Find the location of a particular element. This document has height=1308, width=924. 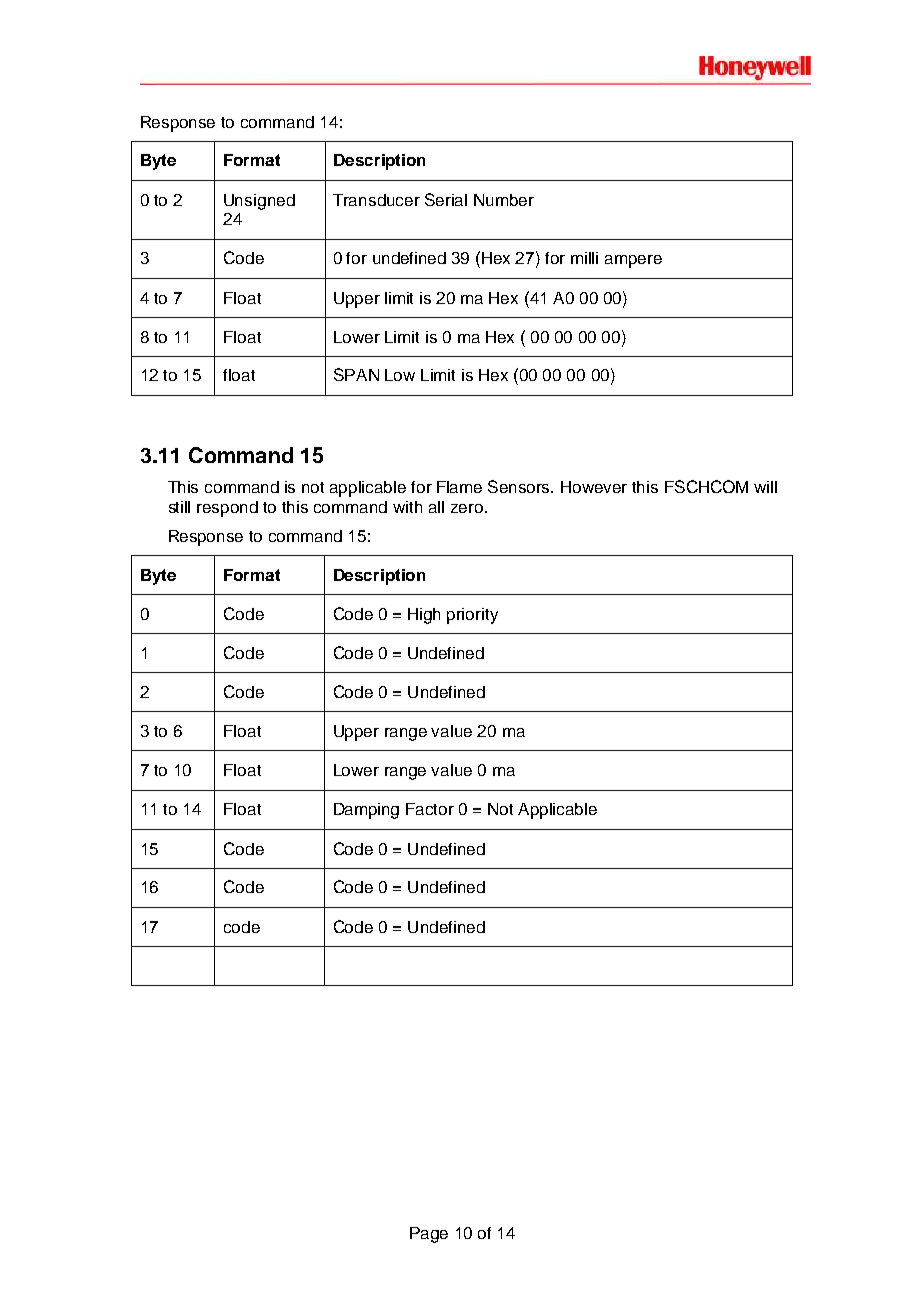

priority is located at coordinates (472, 616).
